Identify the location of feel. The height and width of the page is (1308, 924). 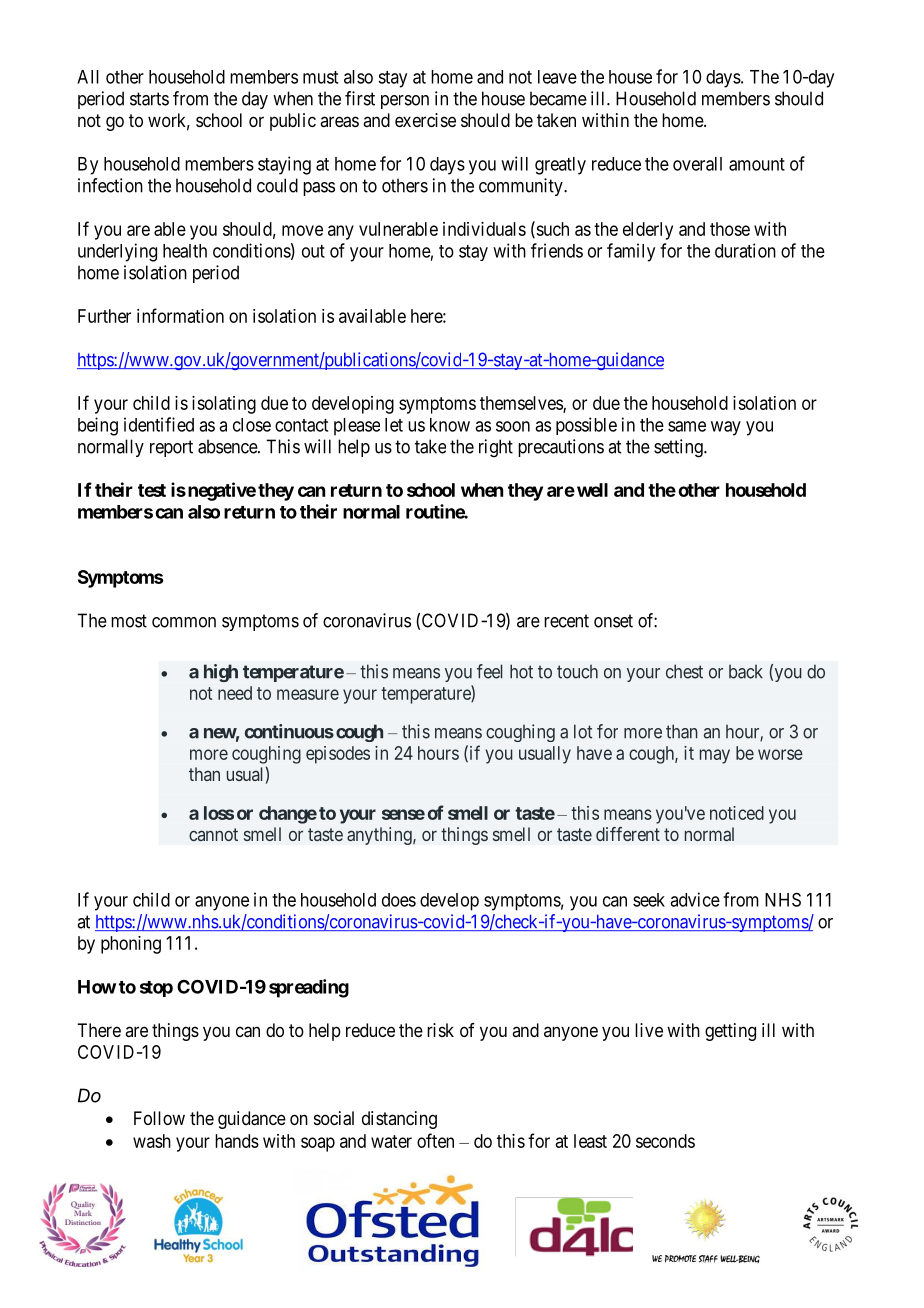
(489, 671).
